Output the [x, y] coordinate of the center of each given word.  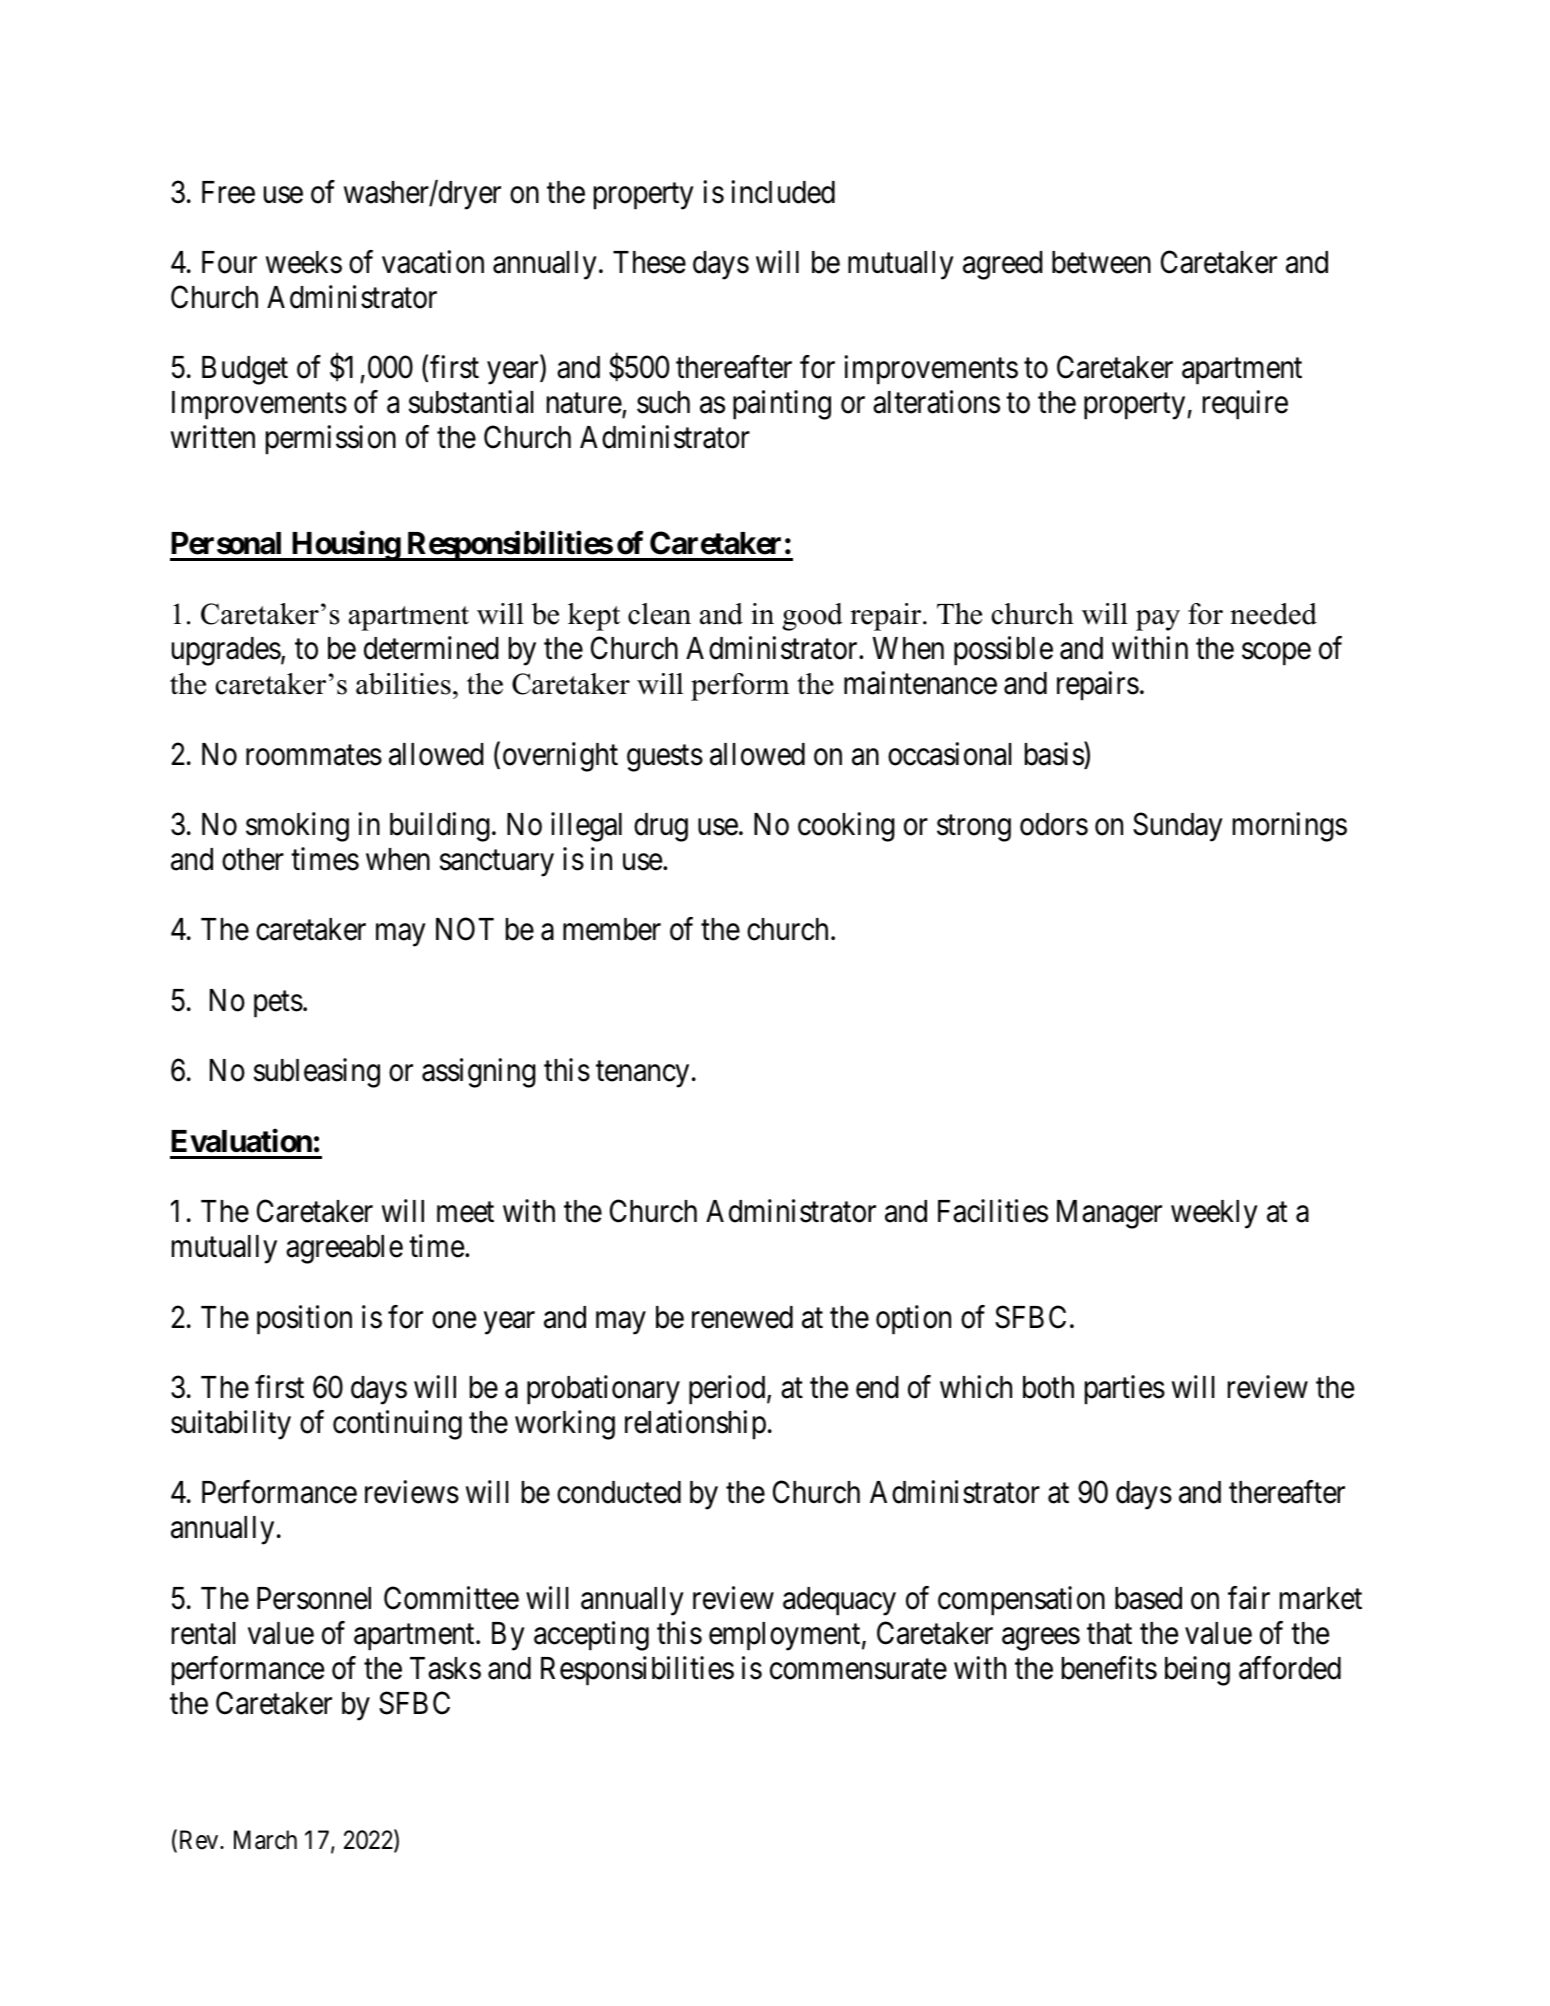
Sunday [1178, 827]
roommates [314, 755]
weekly [1214, 1214]
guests [665, 758]
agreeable [344, 1249]
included [783, 192]
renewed [742, 1317]
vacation [433, 262]
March [265, 1840]
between [1101, 262]
